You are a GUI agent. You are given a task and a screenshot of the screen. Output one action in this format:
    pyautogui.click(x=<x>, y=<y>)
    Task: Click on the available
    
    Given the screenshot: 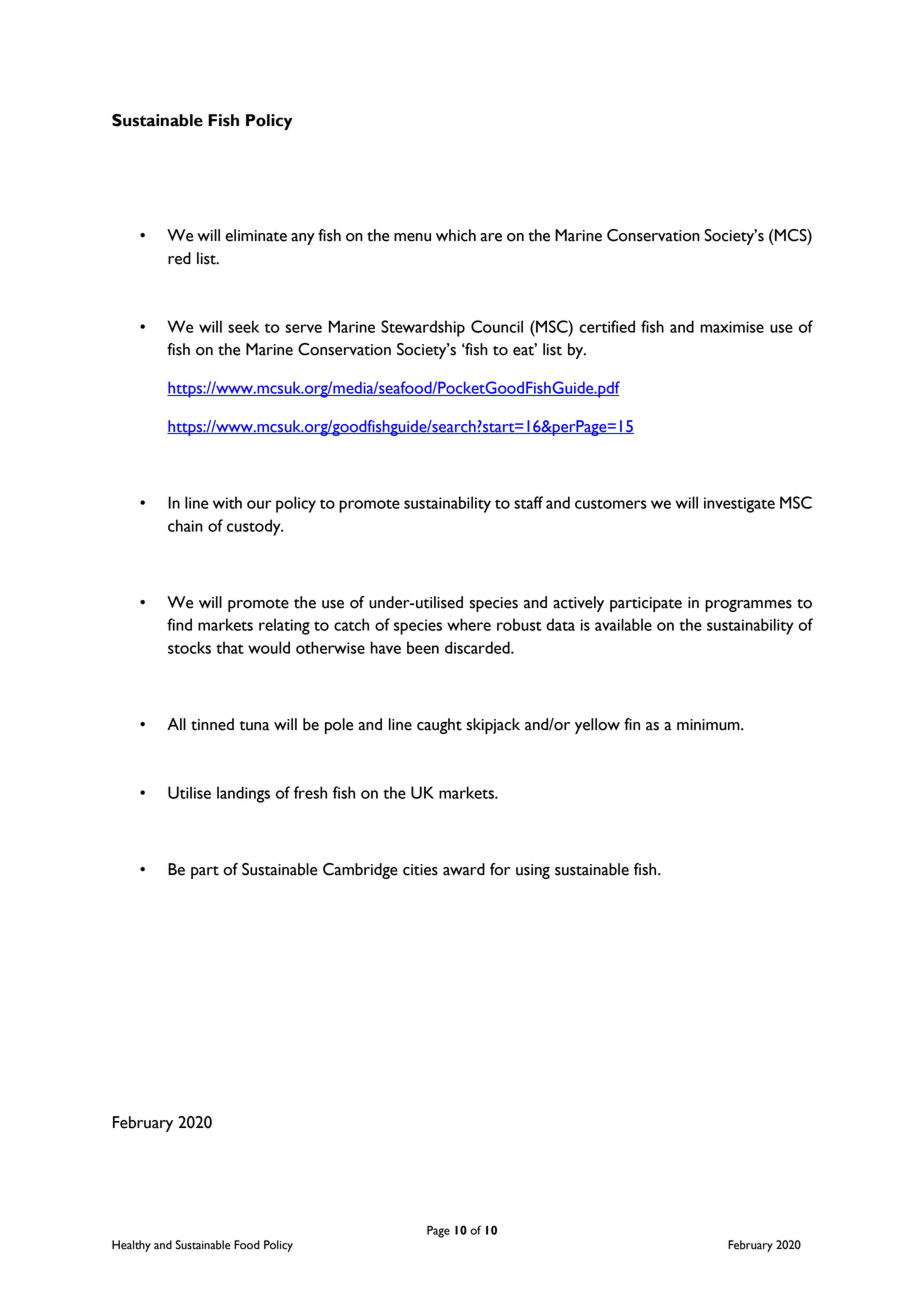 What is the action you would take?
    pyautogui.click(x=623, y=624)
